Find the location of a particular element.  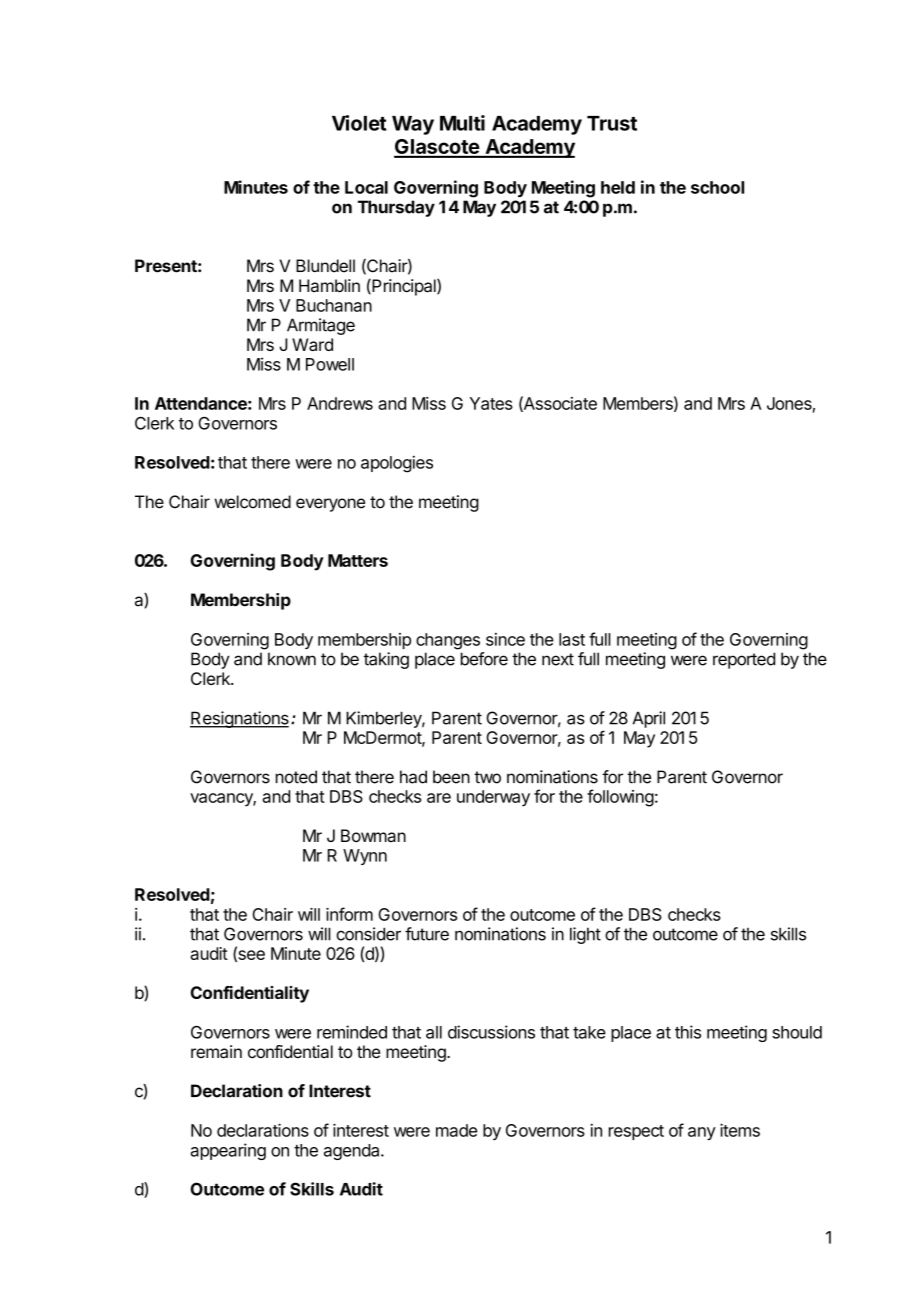

school is located at coordinates (717, 187).
